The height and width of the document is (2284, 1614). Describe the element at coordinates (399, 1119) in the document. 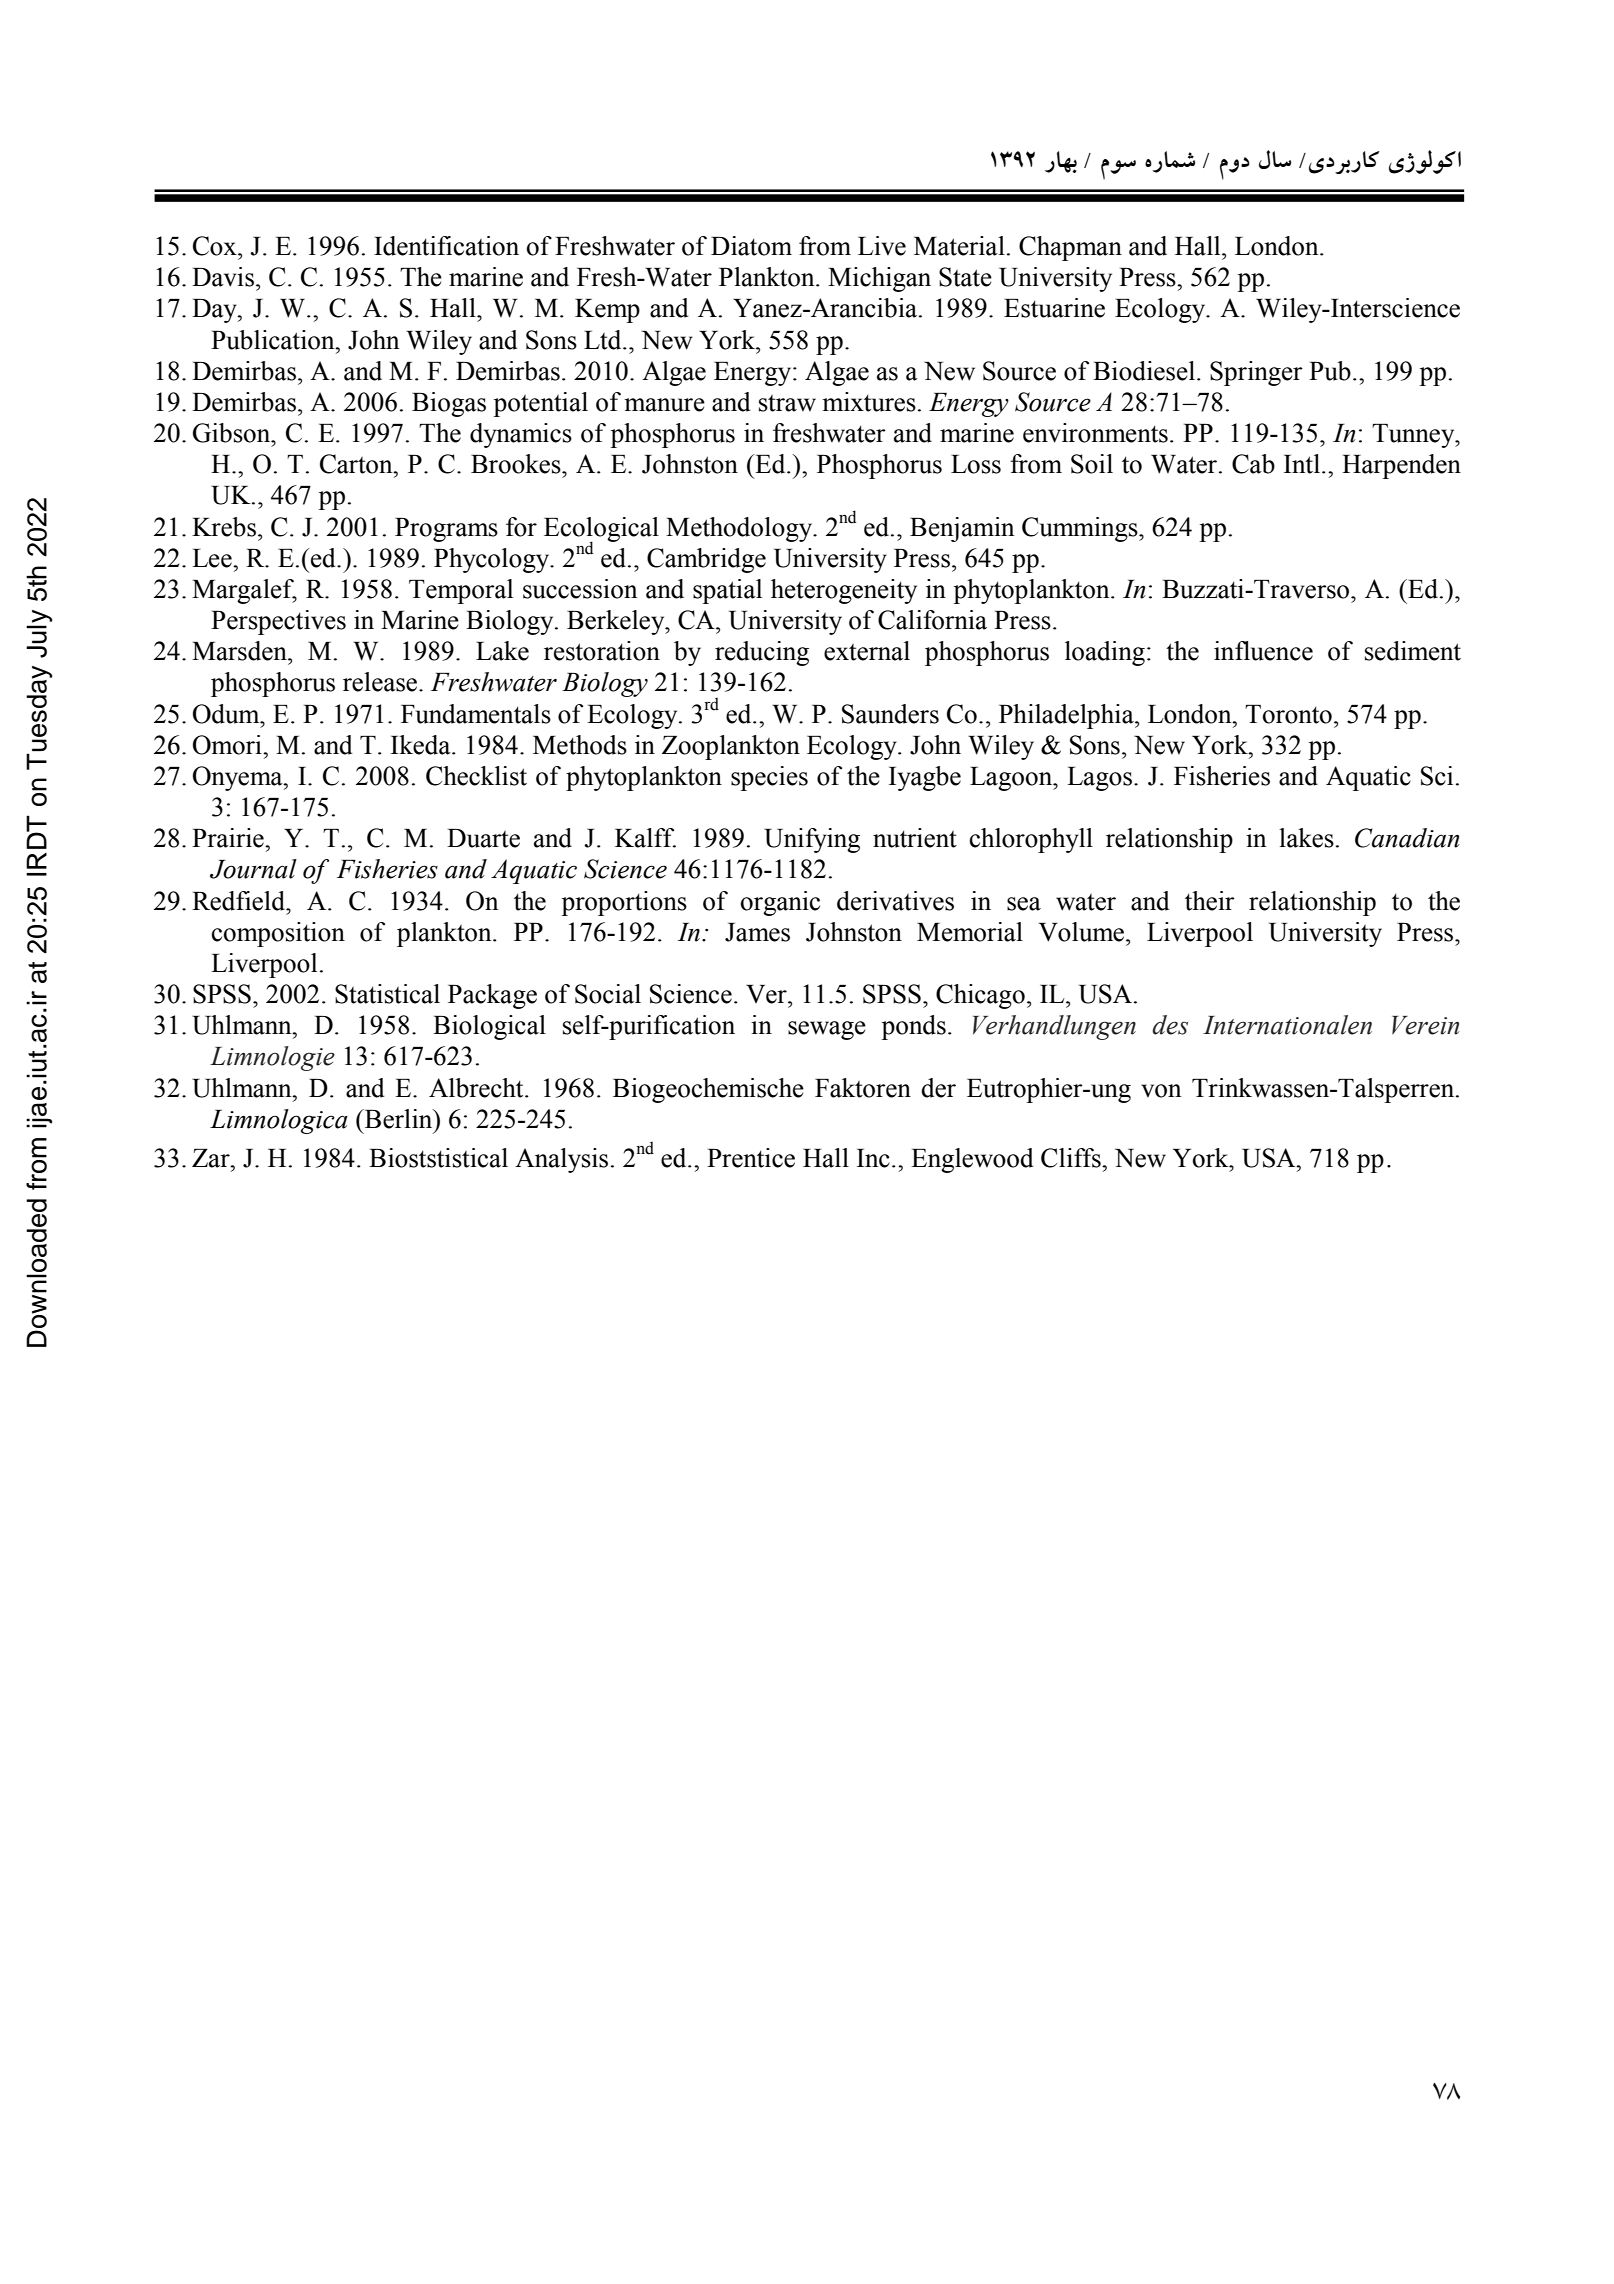

I see `Berlin` at that location.
